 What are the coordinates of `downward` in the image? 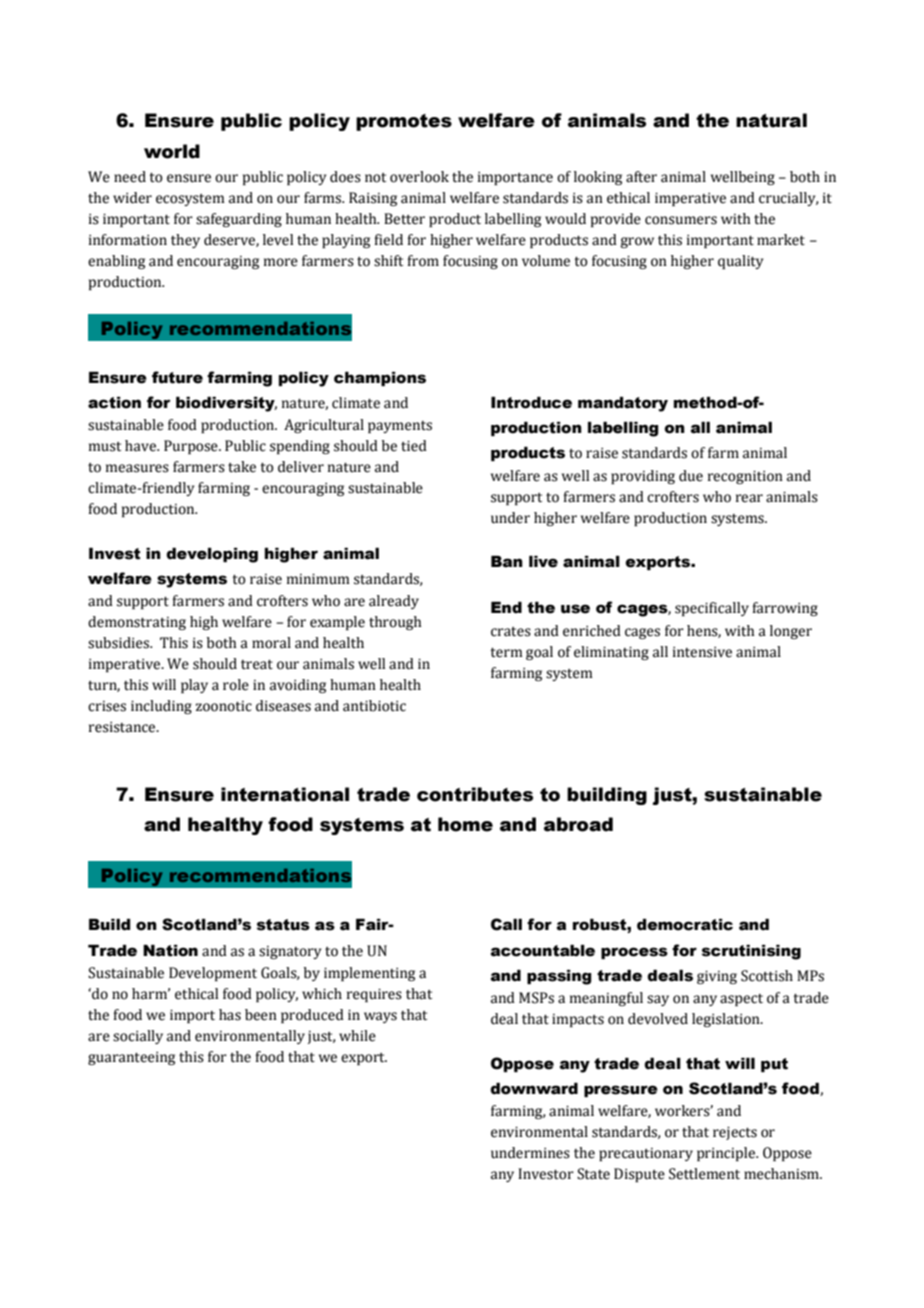 It's located at (534, 1088).
